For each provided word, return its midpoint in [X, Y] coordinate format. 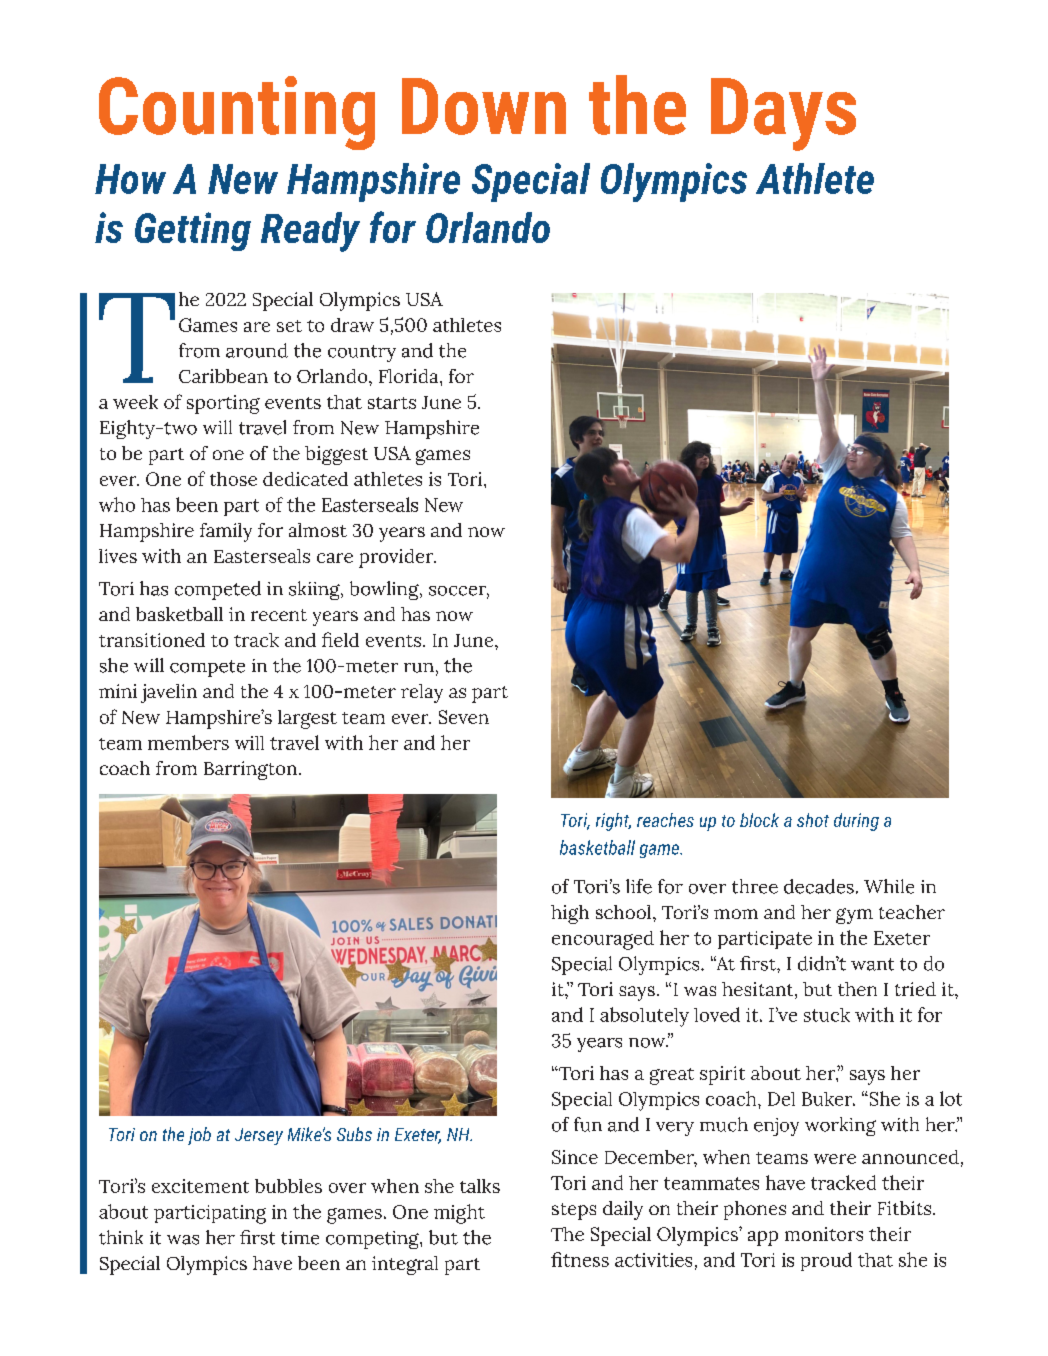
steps [574, 1211]
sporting [223, 404]
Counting [237, 113]
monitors [824, 1234]
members [188, 742]
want [872, 964]
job [199, 1136]
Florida [410, 376]
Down [484, 106]
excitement [200, 1186]
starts [392, 403]
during [856, 822]
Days [783, 114]
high [570, 914]
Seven [464, 717]
